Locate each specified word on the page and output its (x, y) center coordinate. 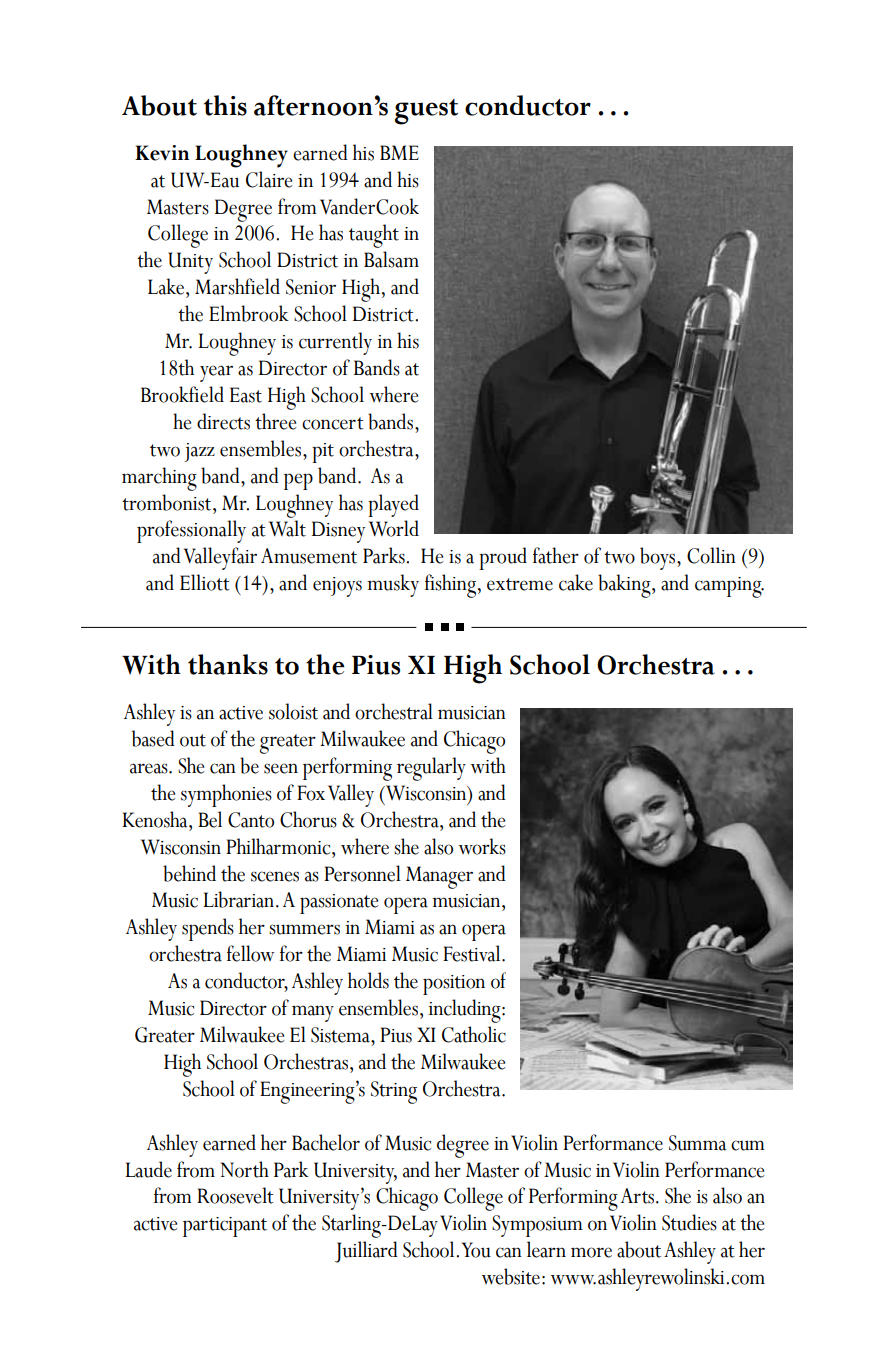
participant (225, 1227)
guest (426, 112)
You (476, 1250)
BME (399, 152)
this (225, 105)
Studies (689, 1222)
